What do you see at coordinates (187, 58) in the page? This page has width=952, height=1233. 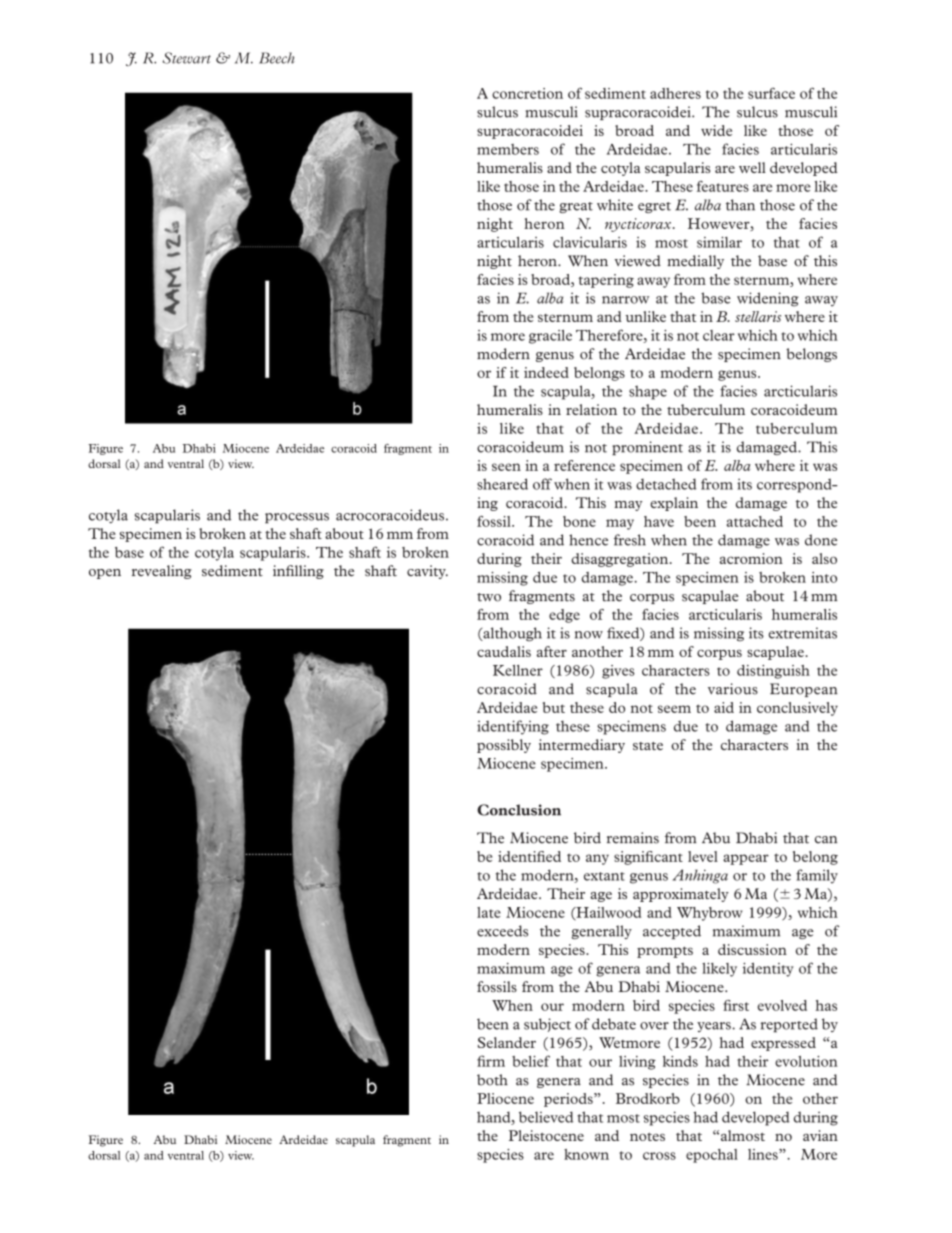 I see `Stewart` at bounding box center [187, 58].
